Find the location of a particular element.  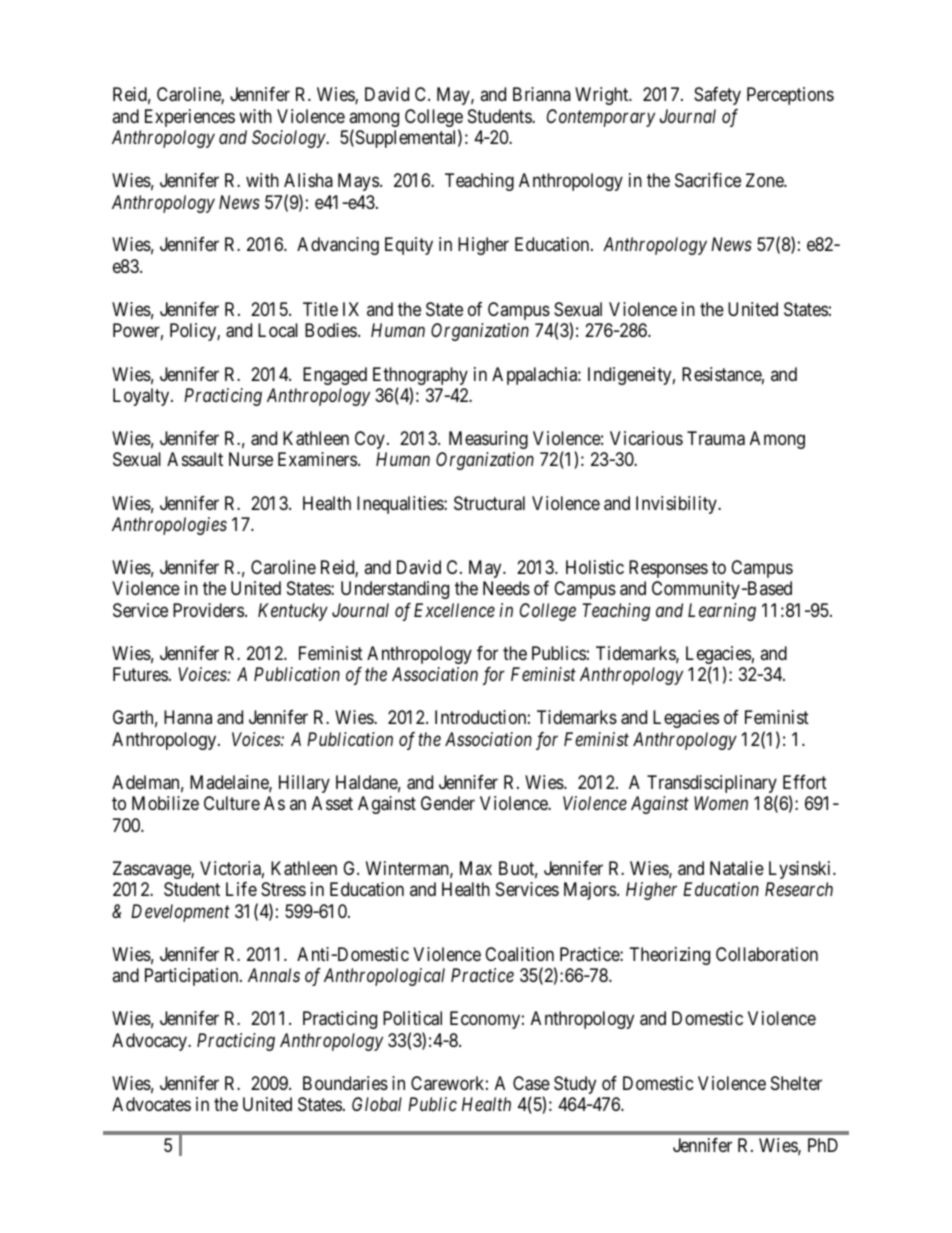

Advocates is located at coordinates (151, 1104).
